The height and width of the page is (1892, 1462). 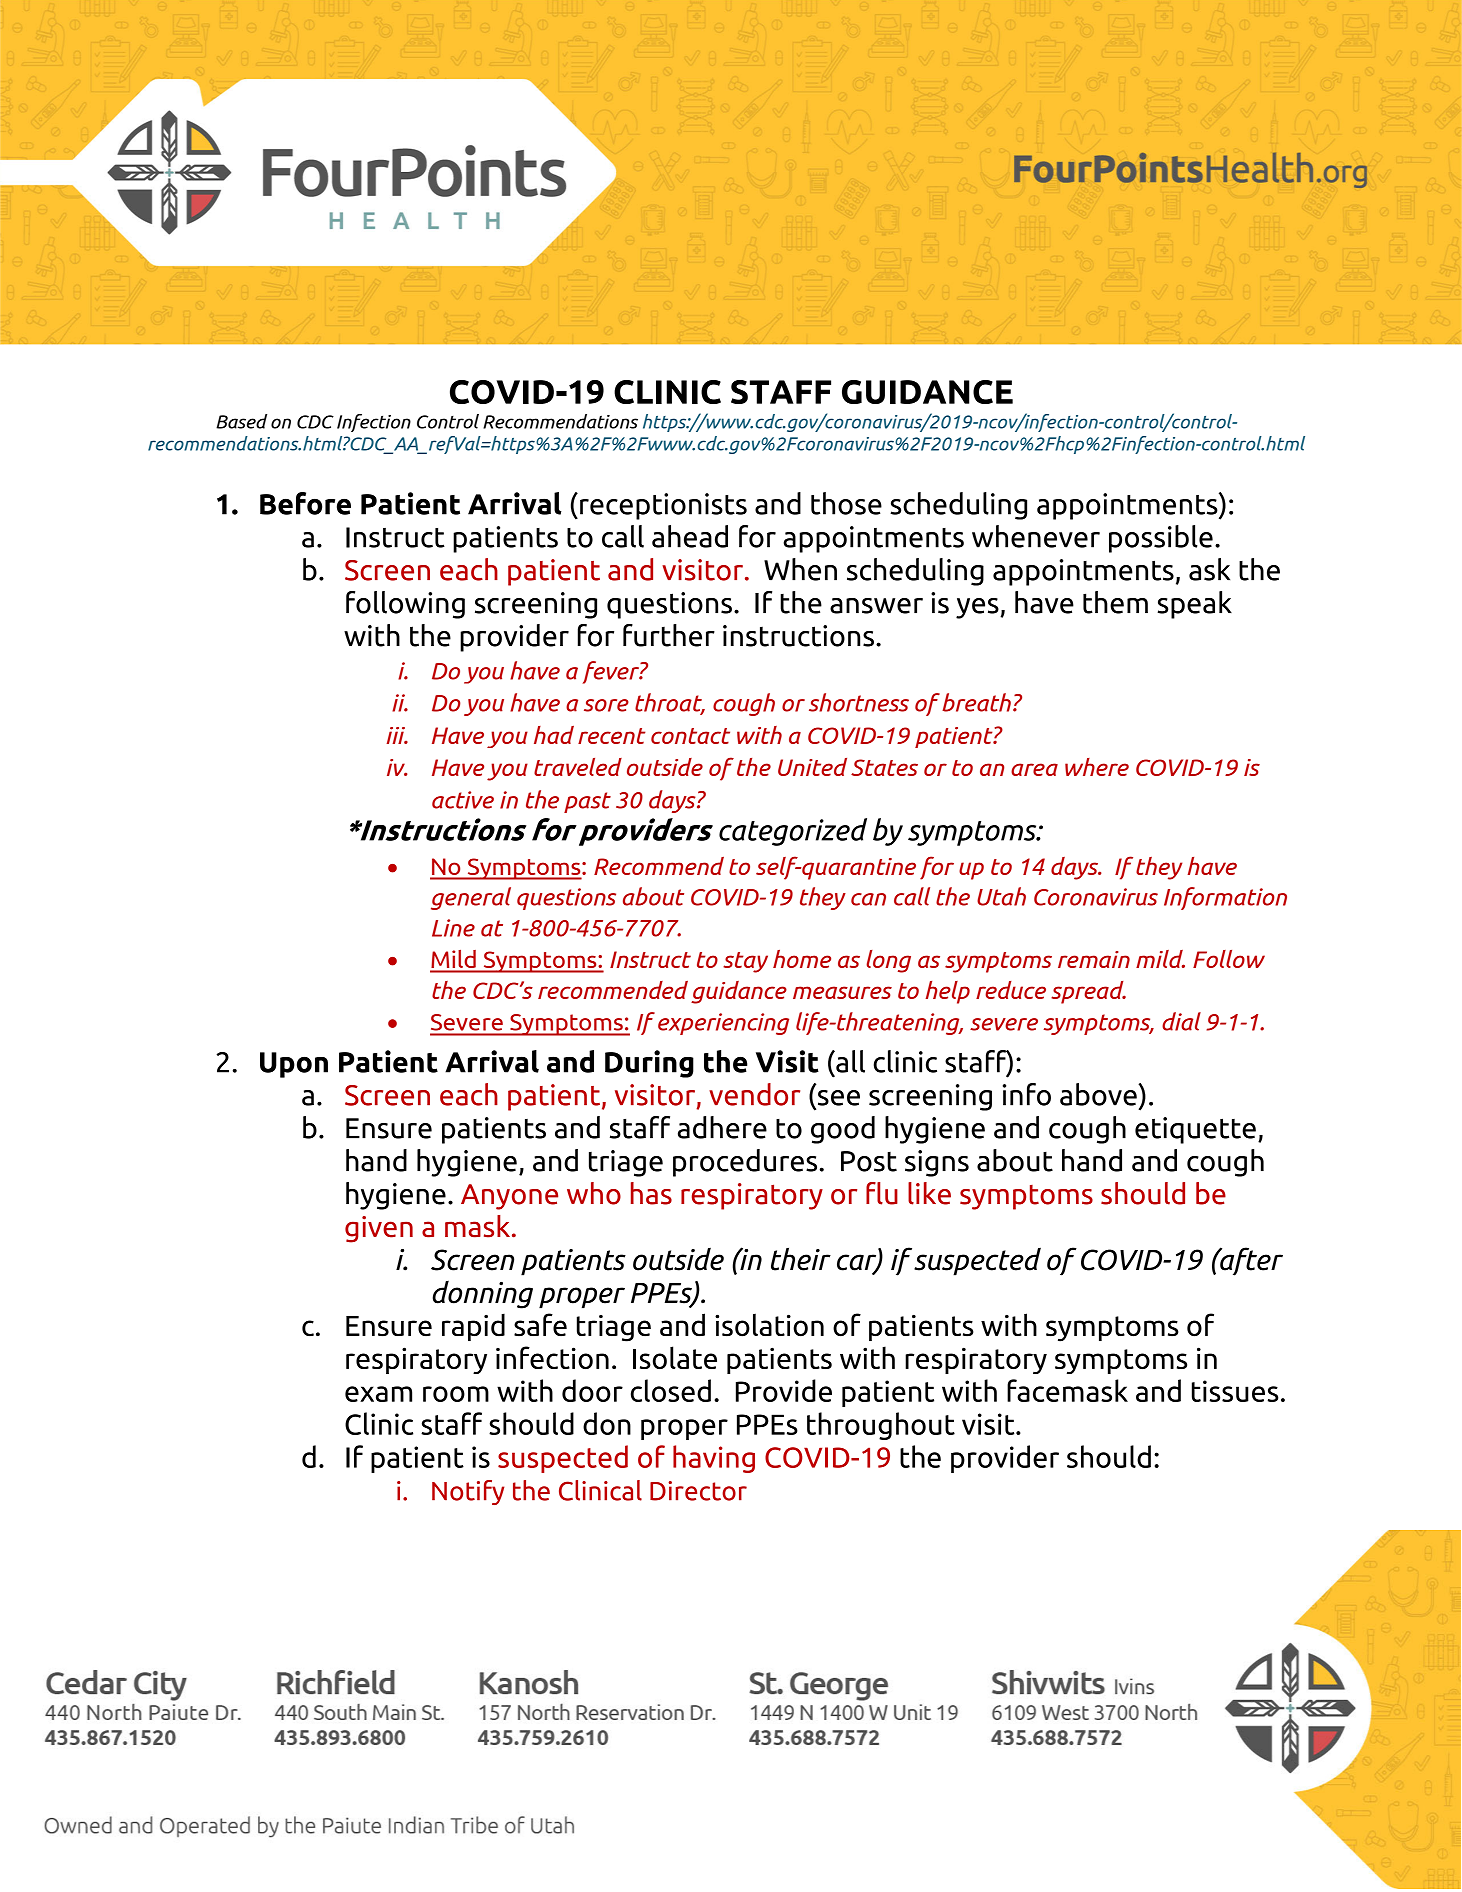 What do you see at coordinates (801, 1259) in the page?
I see `their` at bounding box center [801, 1259].
